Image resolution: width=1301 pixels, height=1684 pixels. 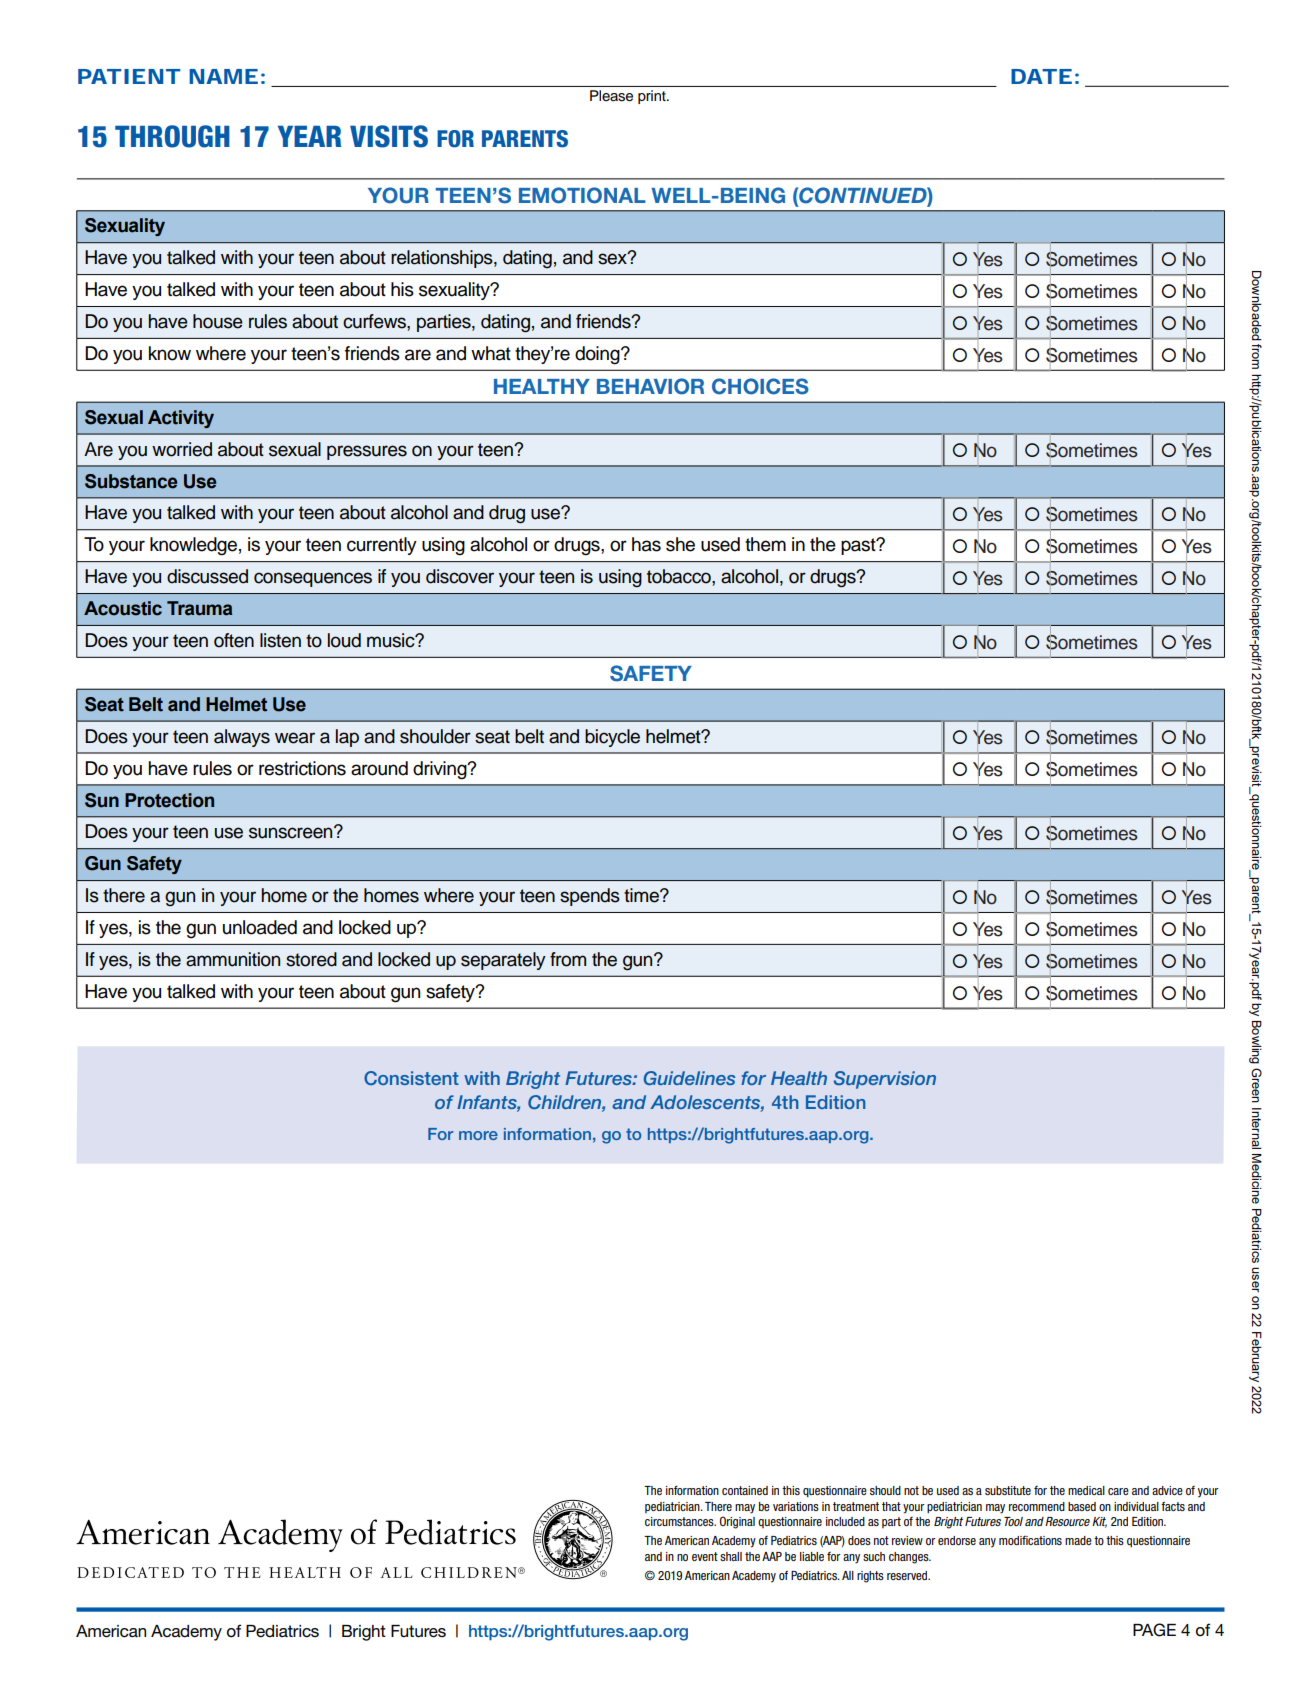 What do you see at coordinates (411, 1078) in the screenshot?
I see `Consistent` at bounding box center [411, 1078].
